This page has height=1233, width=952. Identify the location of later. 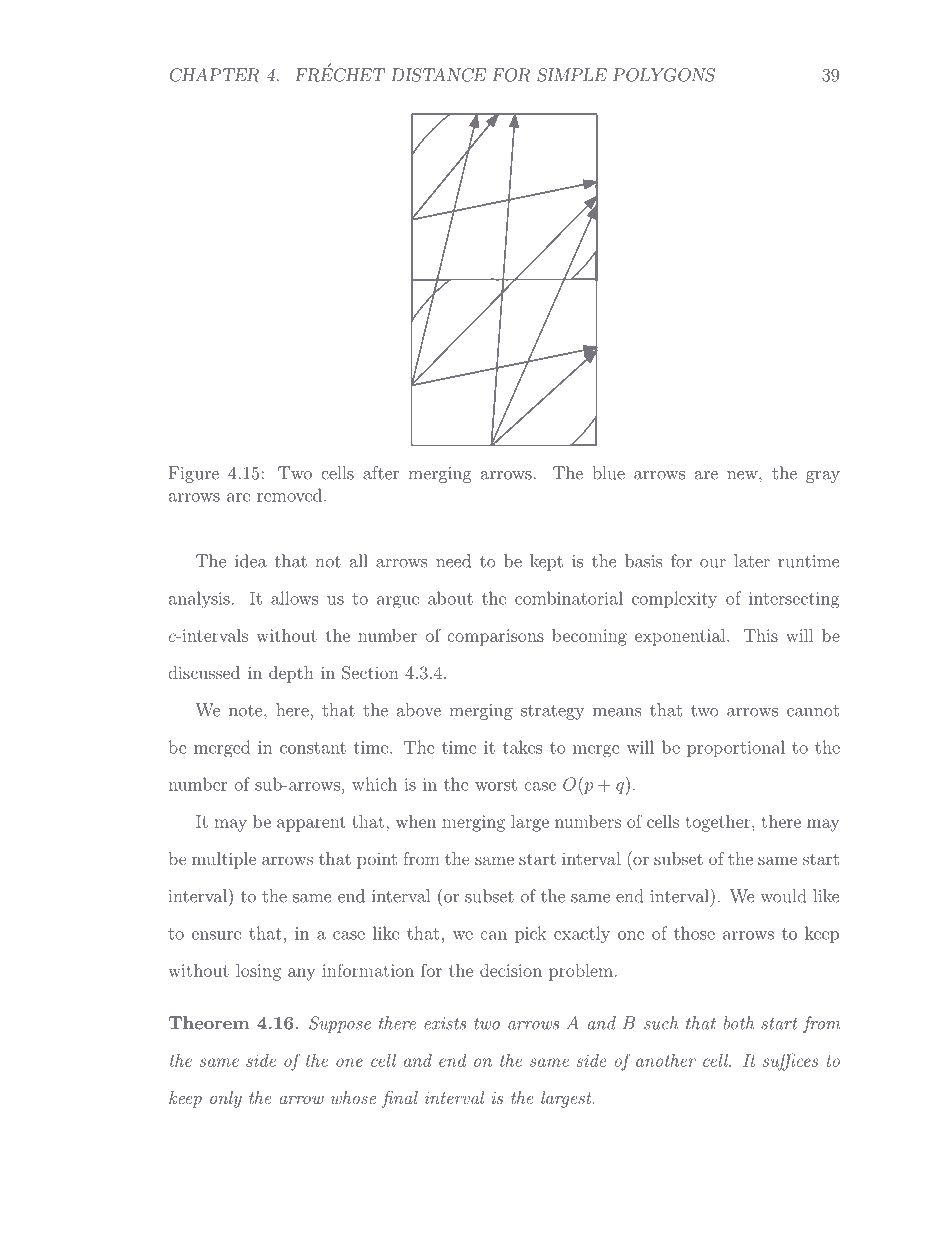
(752, 561).
